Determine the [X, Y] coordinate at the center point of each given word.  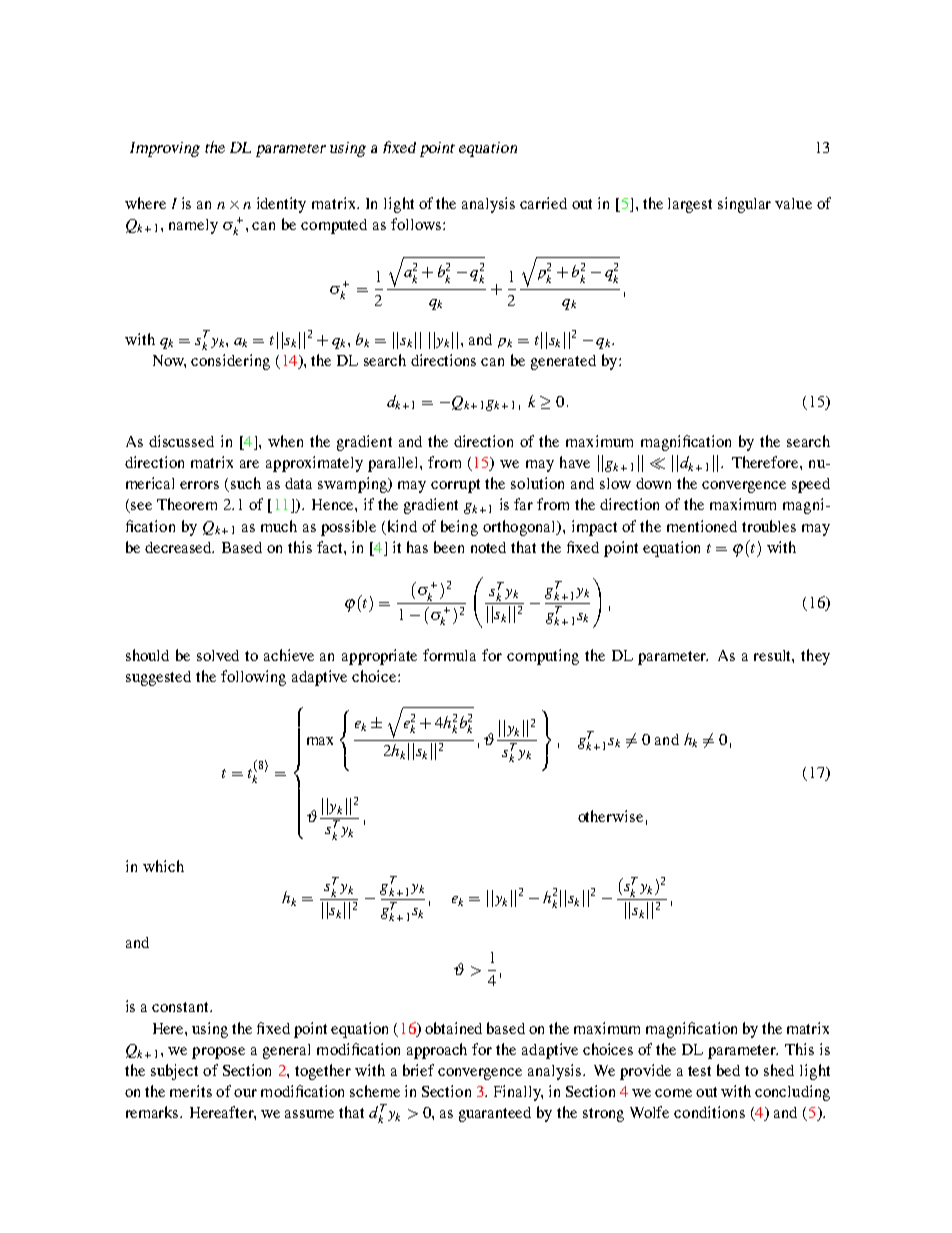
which [163, 866]
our [245, 1093]
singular [744, 205]
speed [811, 485]
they [815, 657]
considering [230, 362]
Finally [518, 1093]
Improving [165, 149]
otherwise [610, 816]
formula [449, 655]
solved [218, 655]
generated [563, 362]
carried [543, 203]
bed [728, 1070]
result [774, 656]
